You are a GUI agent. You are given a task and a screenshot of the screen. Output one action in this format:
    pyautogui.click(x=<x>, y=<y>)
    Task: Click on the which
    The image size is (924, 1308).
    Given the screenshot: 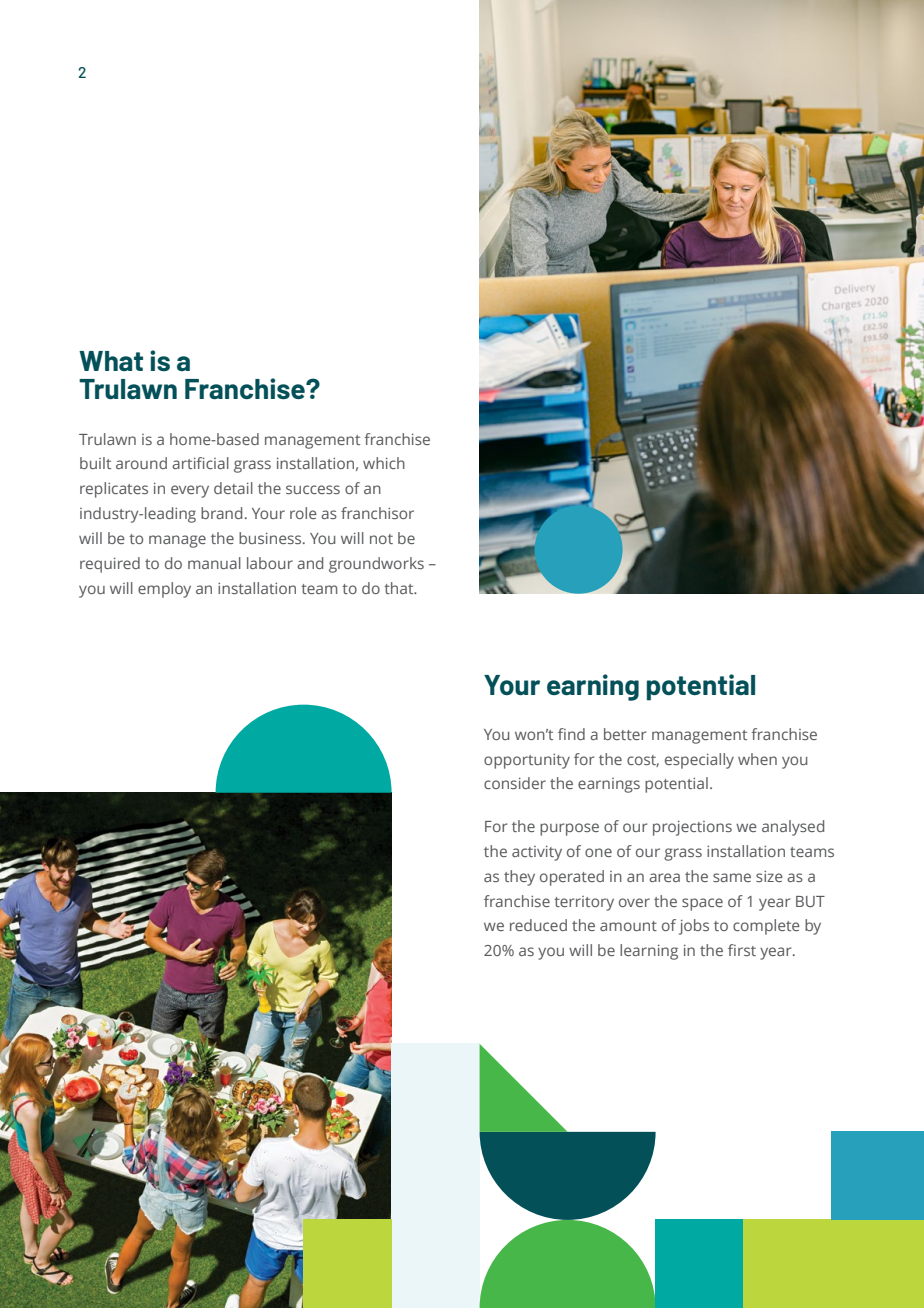 What is the action you would take?
    pyautogui.click(x=384, y=463)
